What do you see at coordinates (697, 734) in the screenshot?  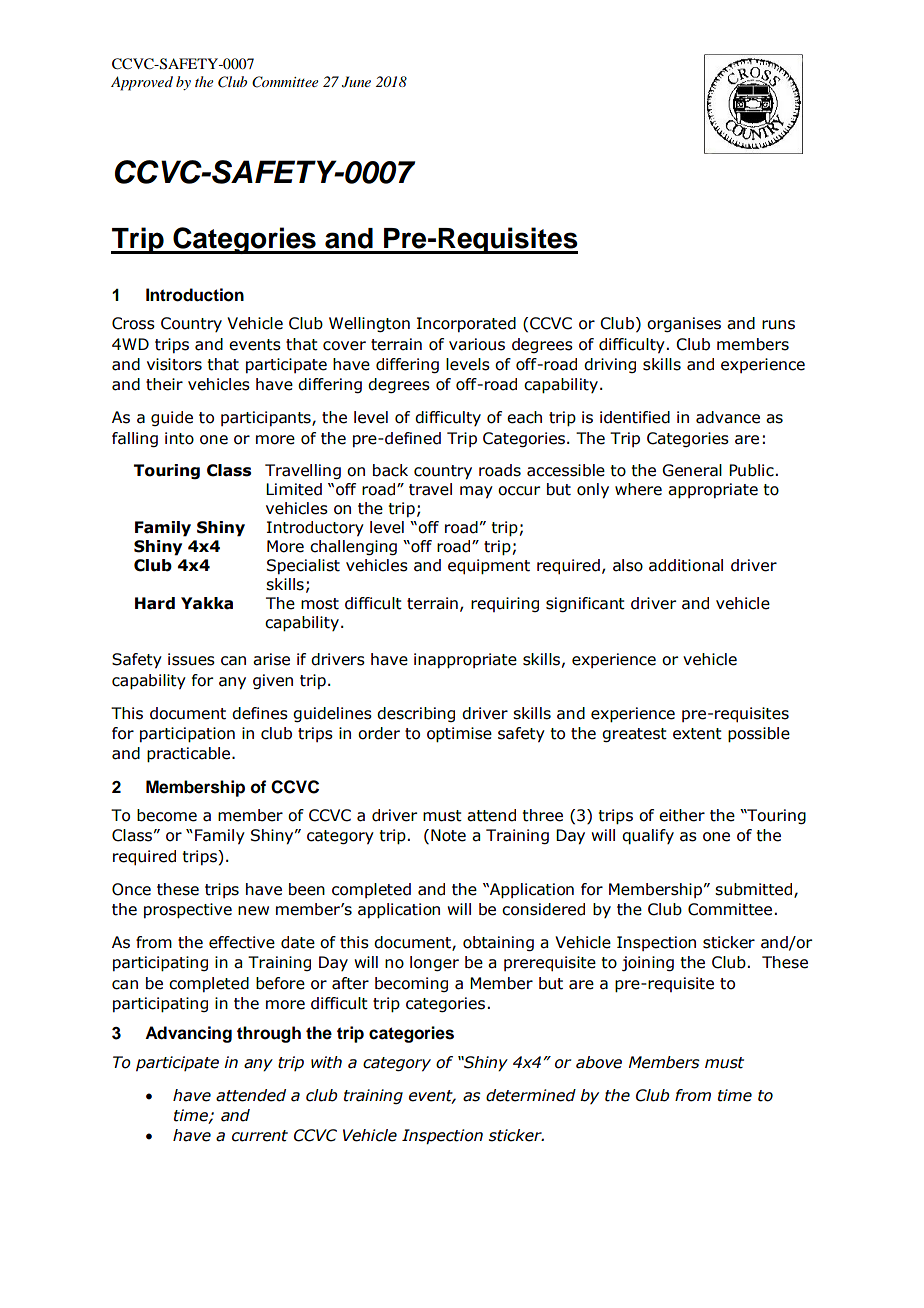 I see `extent` at bounding box center [697, 734].
